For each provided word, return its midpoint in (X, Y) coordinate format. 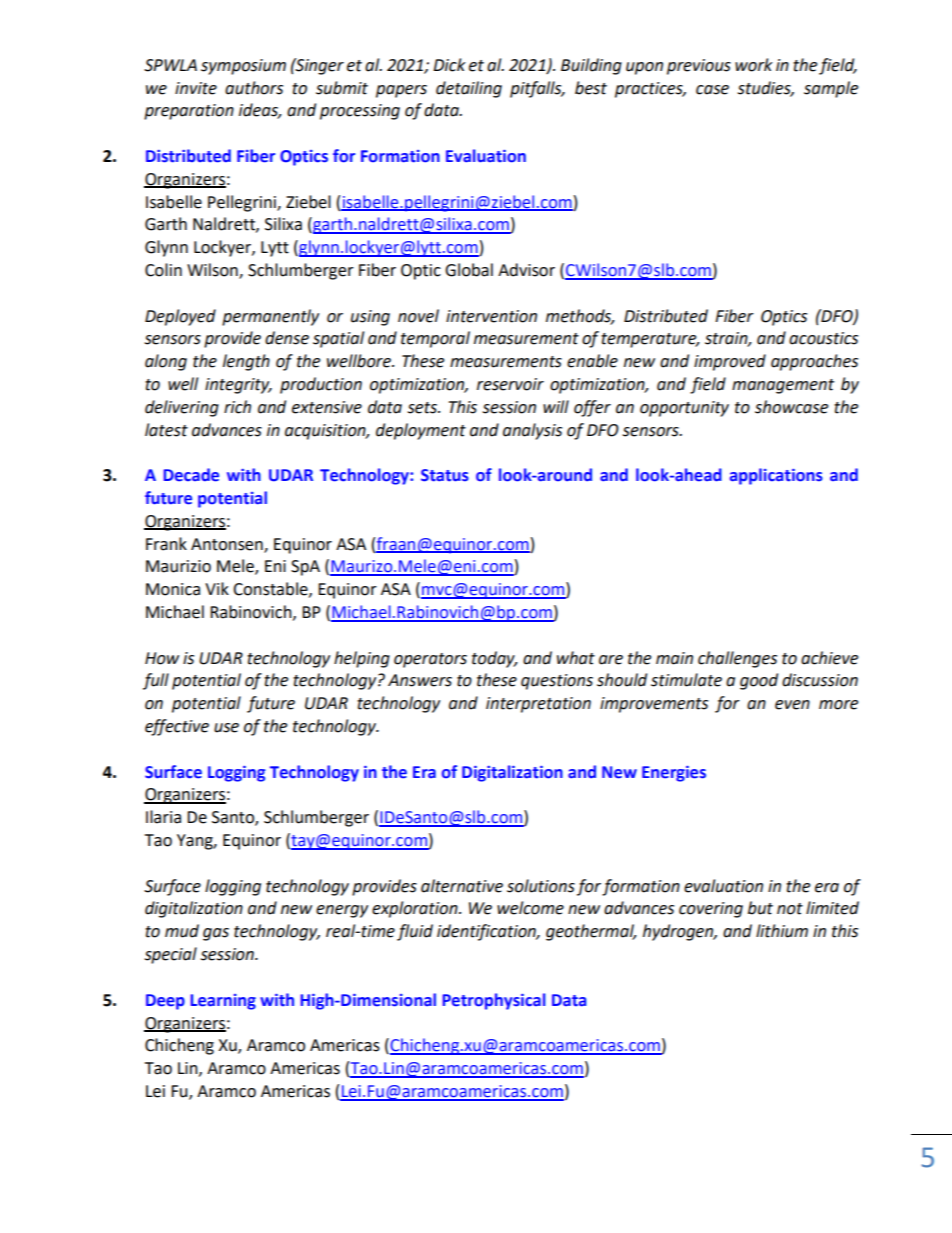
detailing (469, 89)
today (494, 659)
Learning (223, 1002)
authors (254, 88)
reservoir (510, 384)
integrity (238, 386)
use (226, 728)
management (783, 386)
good (759, 681)
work (754, 65)
